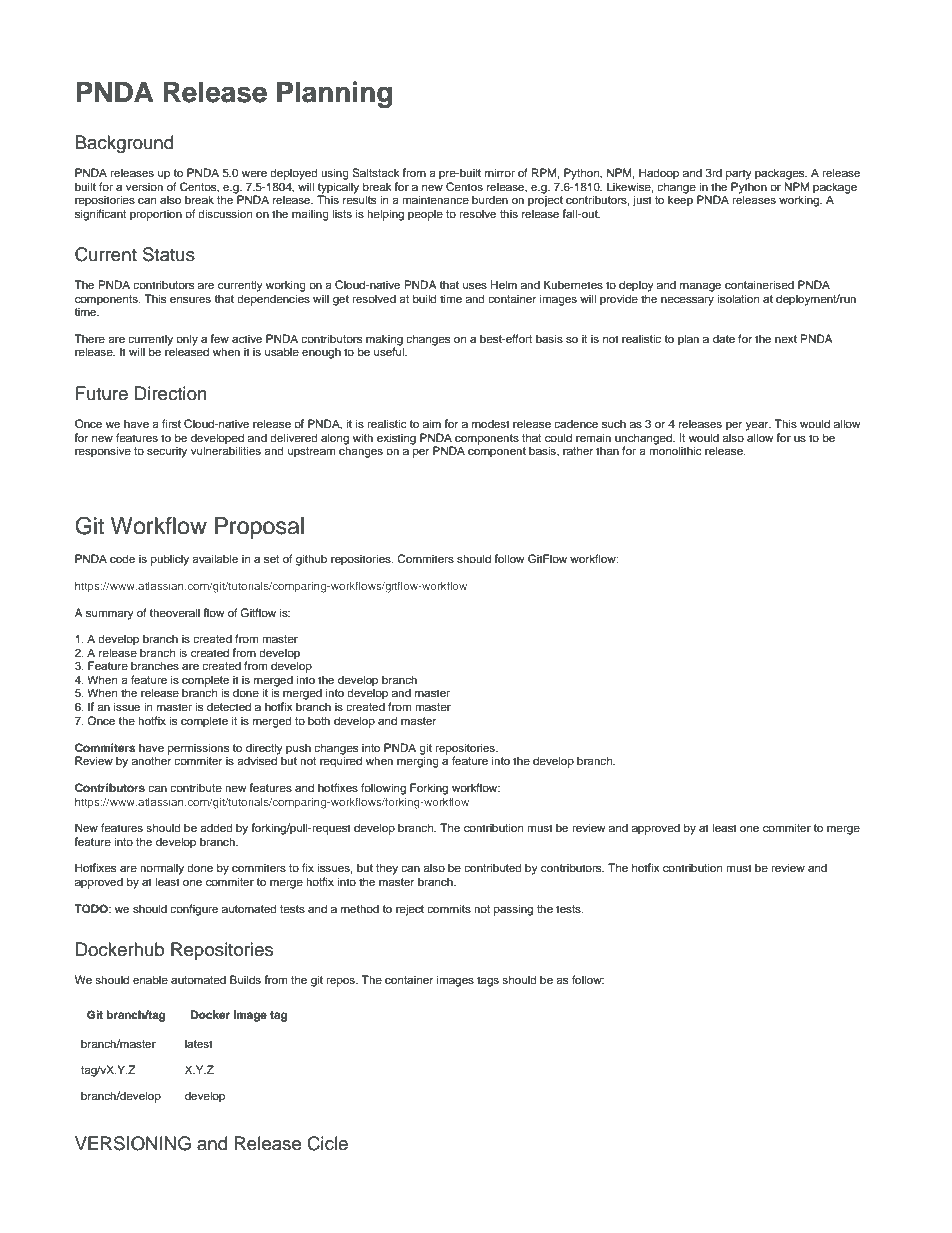  What do you see at coordinates (199, 1043) in the screenshot?
I see `latest` at bounding box center [199, 1043].
